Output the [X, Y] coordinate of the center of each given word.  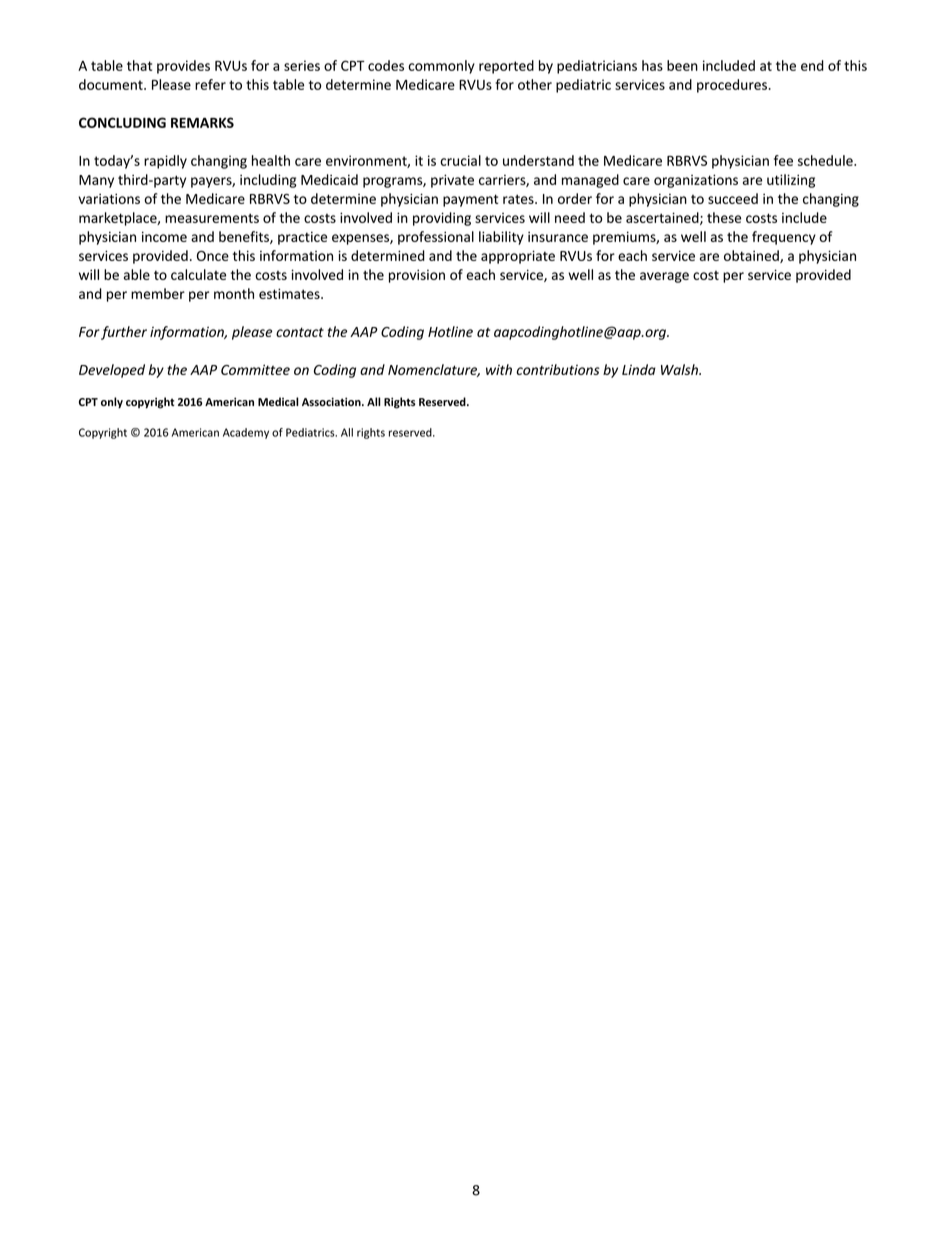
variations [109, 198]
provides [183, 67]
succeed [733, 198]
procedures [733, 86]
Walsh [680, 369]
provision [417, 276]
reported [506, 67]
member [158, 293]
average [664, 277]
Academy [246, 433]
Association [332, 401]
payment [470, 200]
